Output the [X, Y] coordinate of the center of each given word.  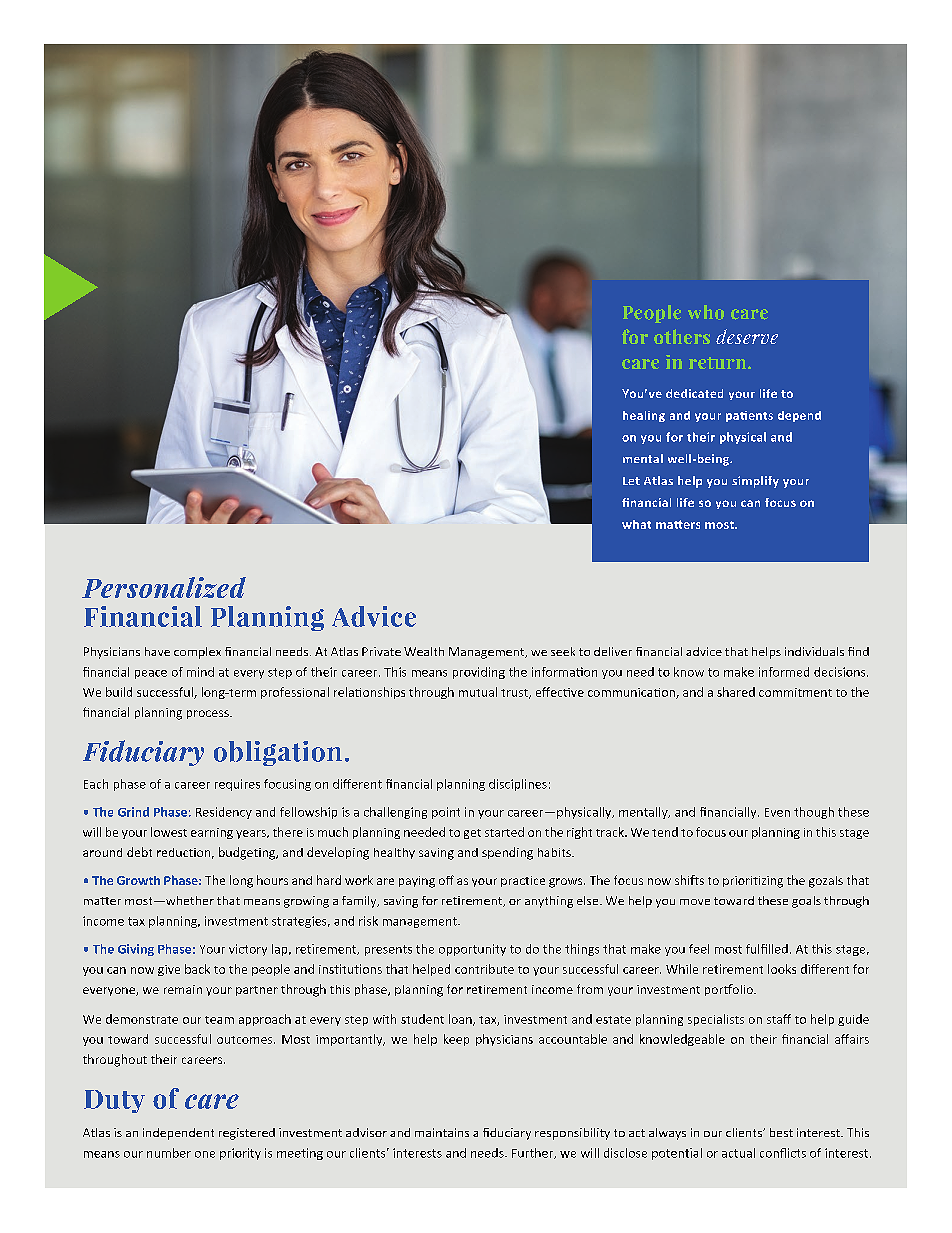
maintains [442, 1132]
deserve [747, 336]
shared [736, 692]
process [209, 714]
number [169, 1153]
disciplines [518, 785]
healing [644, 416]
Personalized [164, 587]
